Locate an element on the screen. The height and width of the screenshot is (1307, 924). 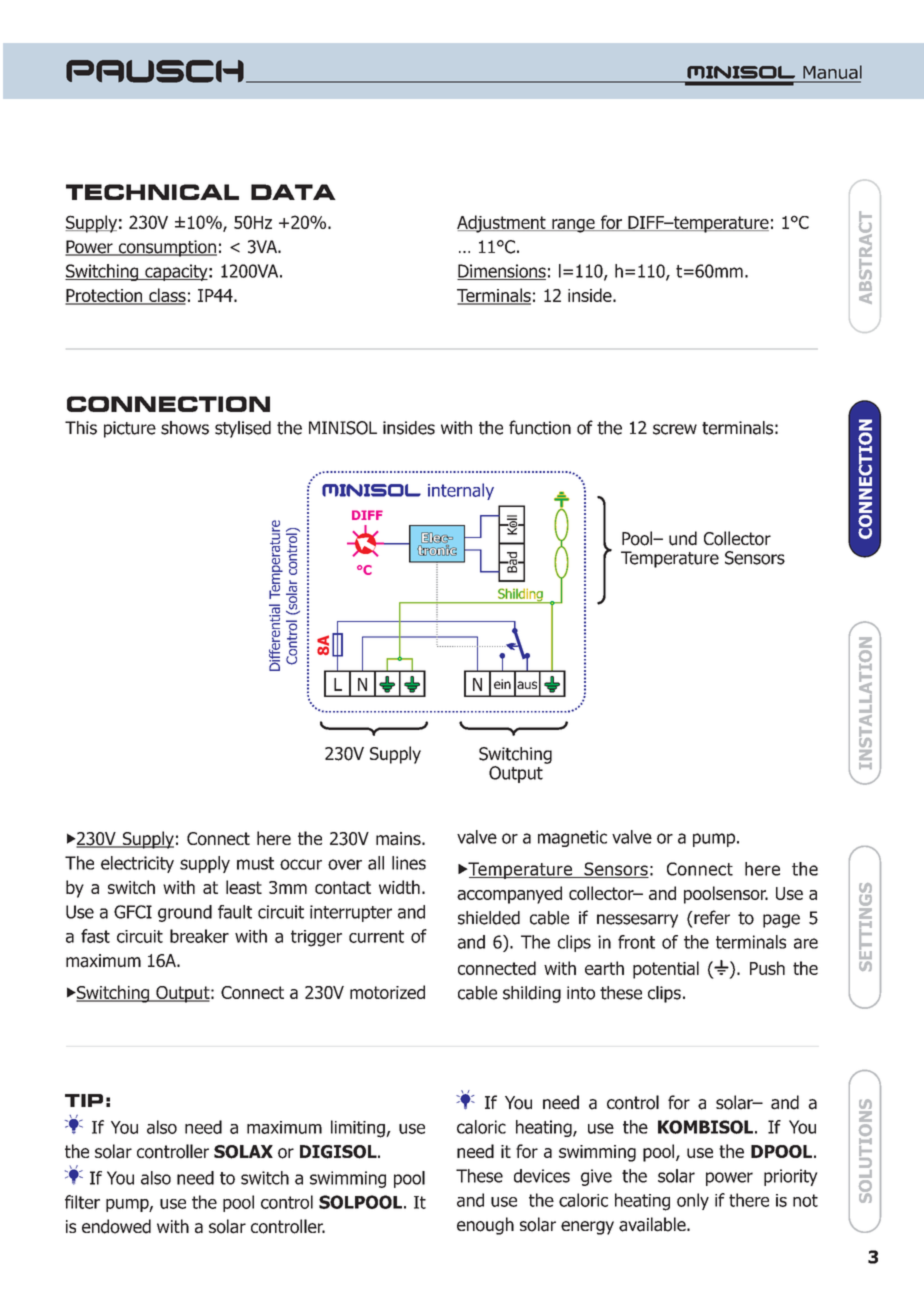
magnetic is located at coordinates (572, 838).
